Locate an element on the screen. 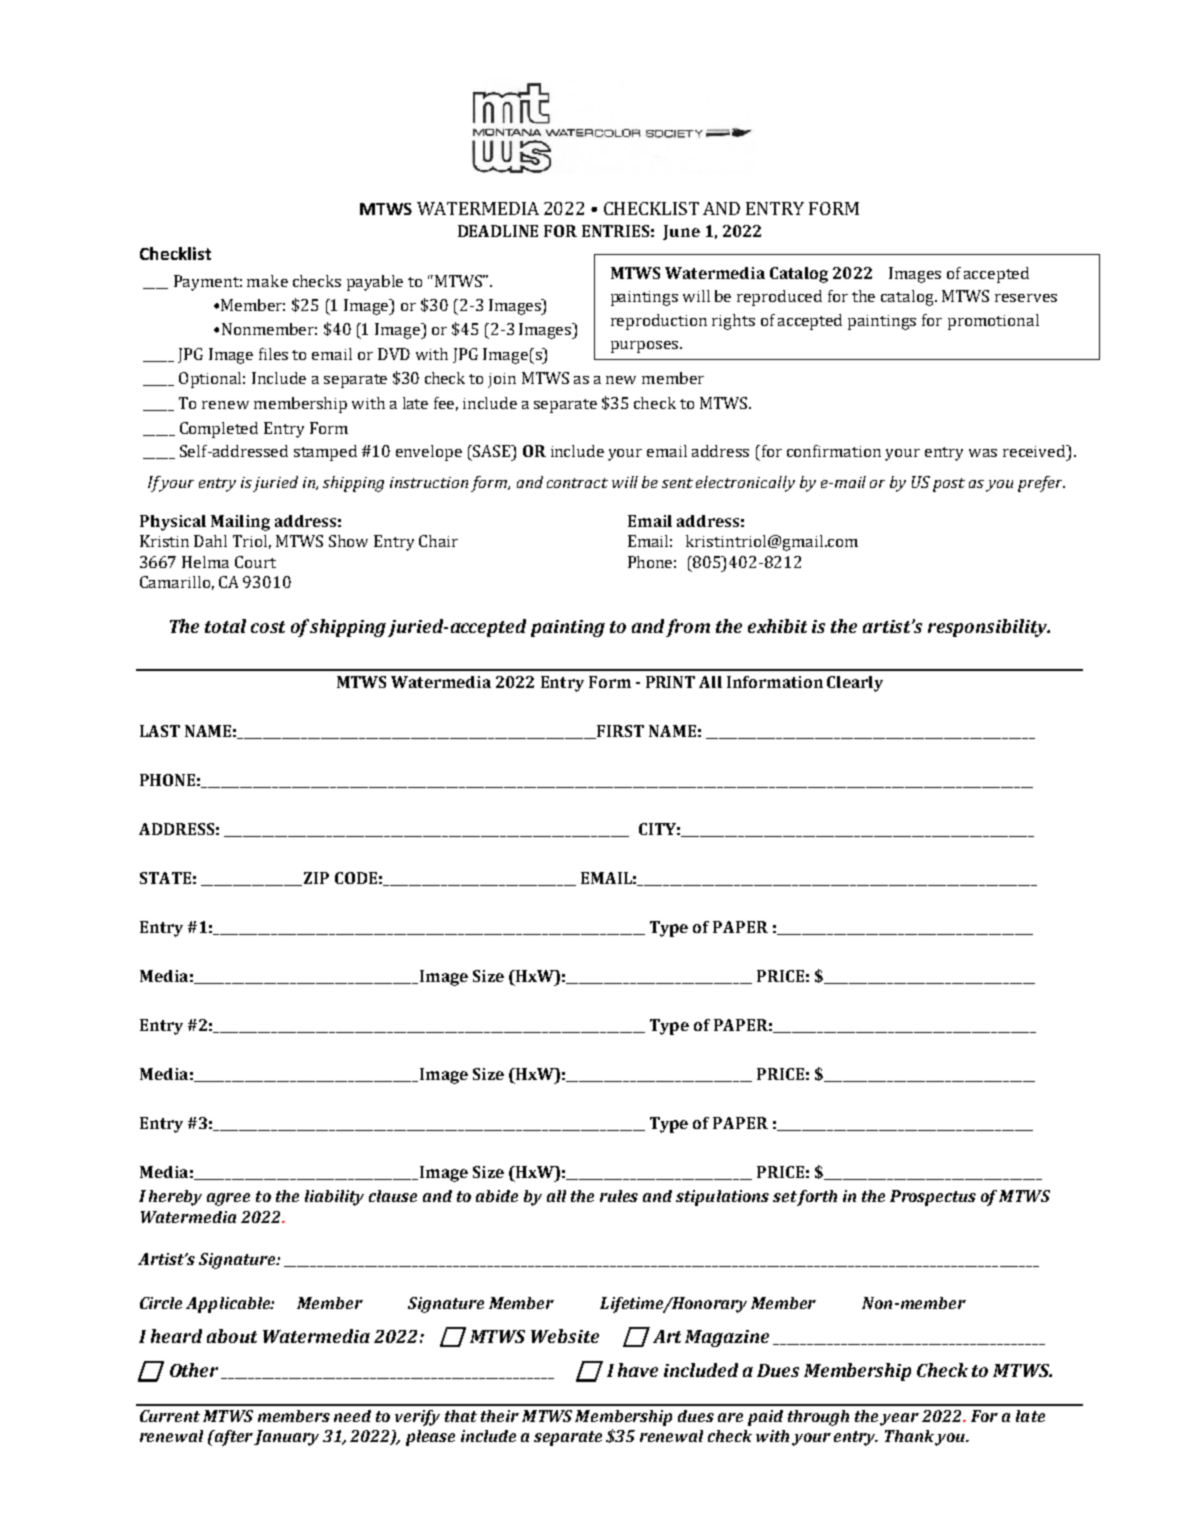 Image resolution: width=1184 pixels, height=1533 pixels. June is located at coordinates (681, 232).
